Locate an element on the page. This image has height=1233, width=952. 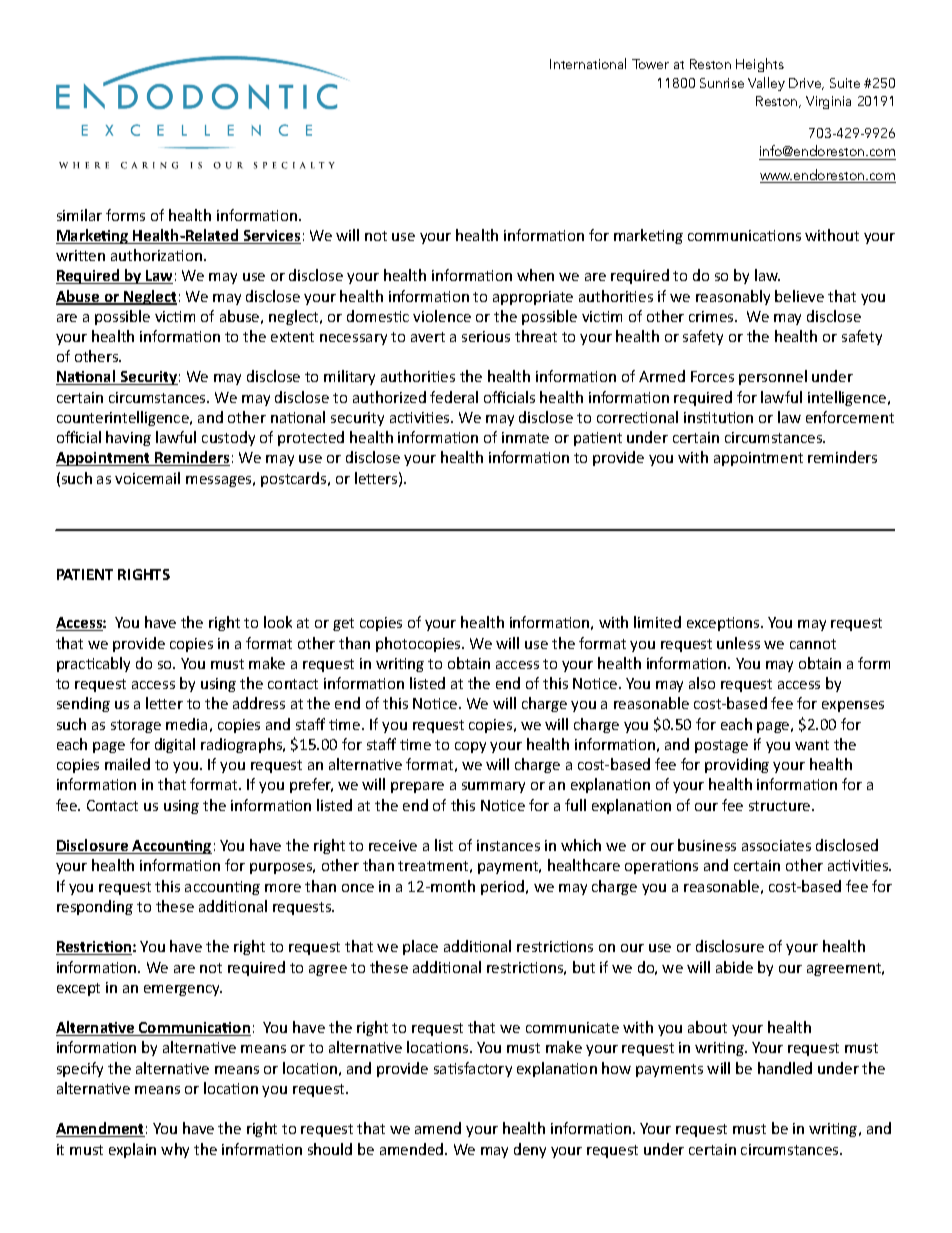
digital is located at coordinates (175, 745).
